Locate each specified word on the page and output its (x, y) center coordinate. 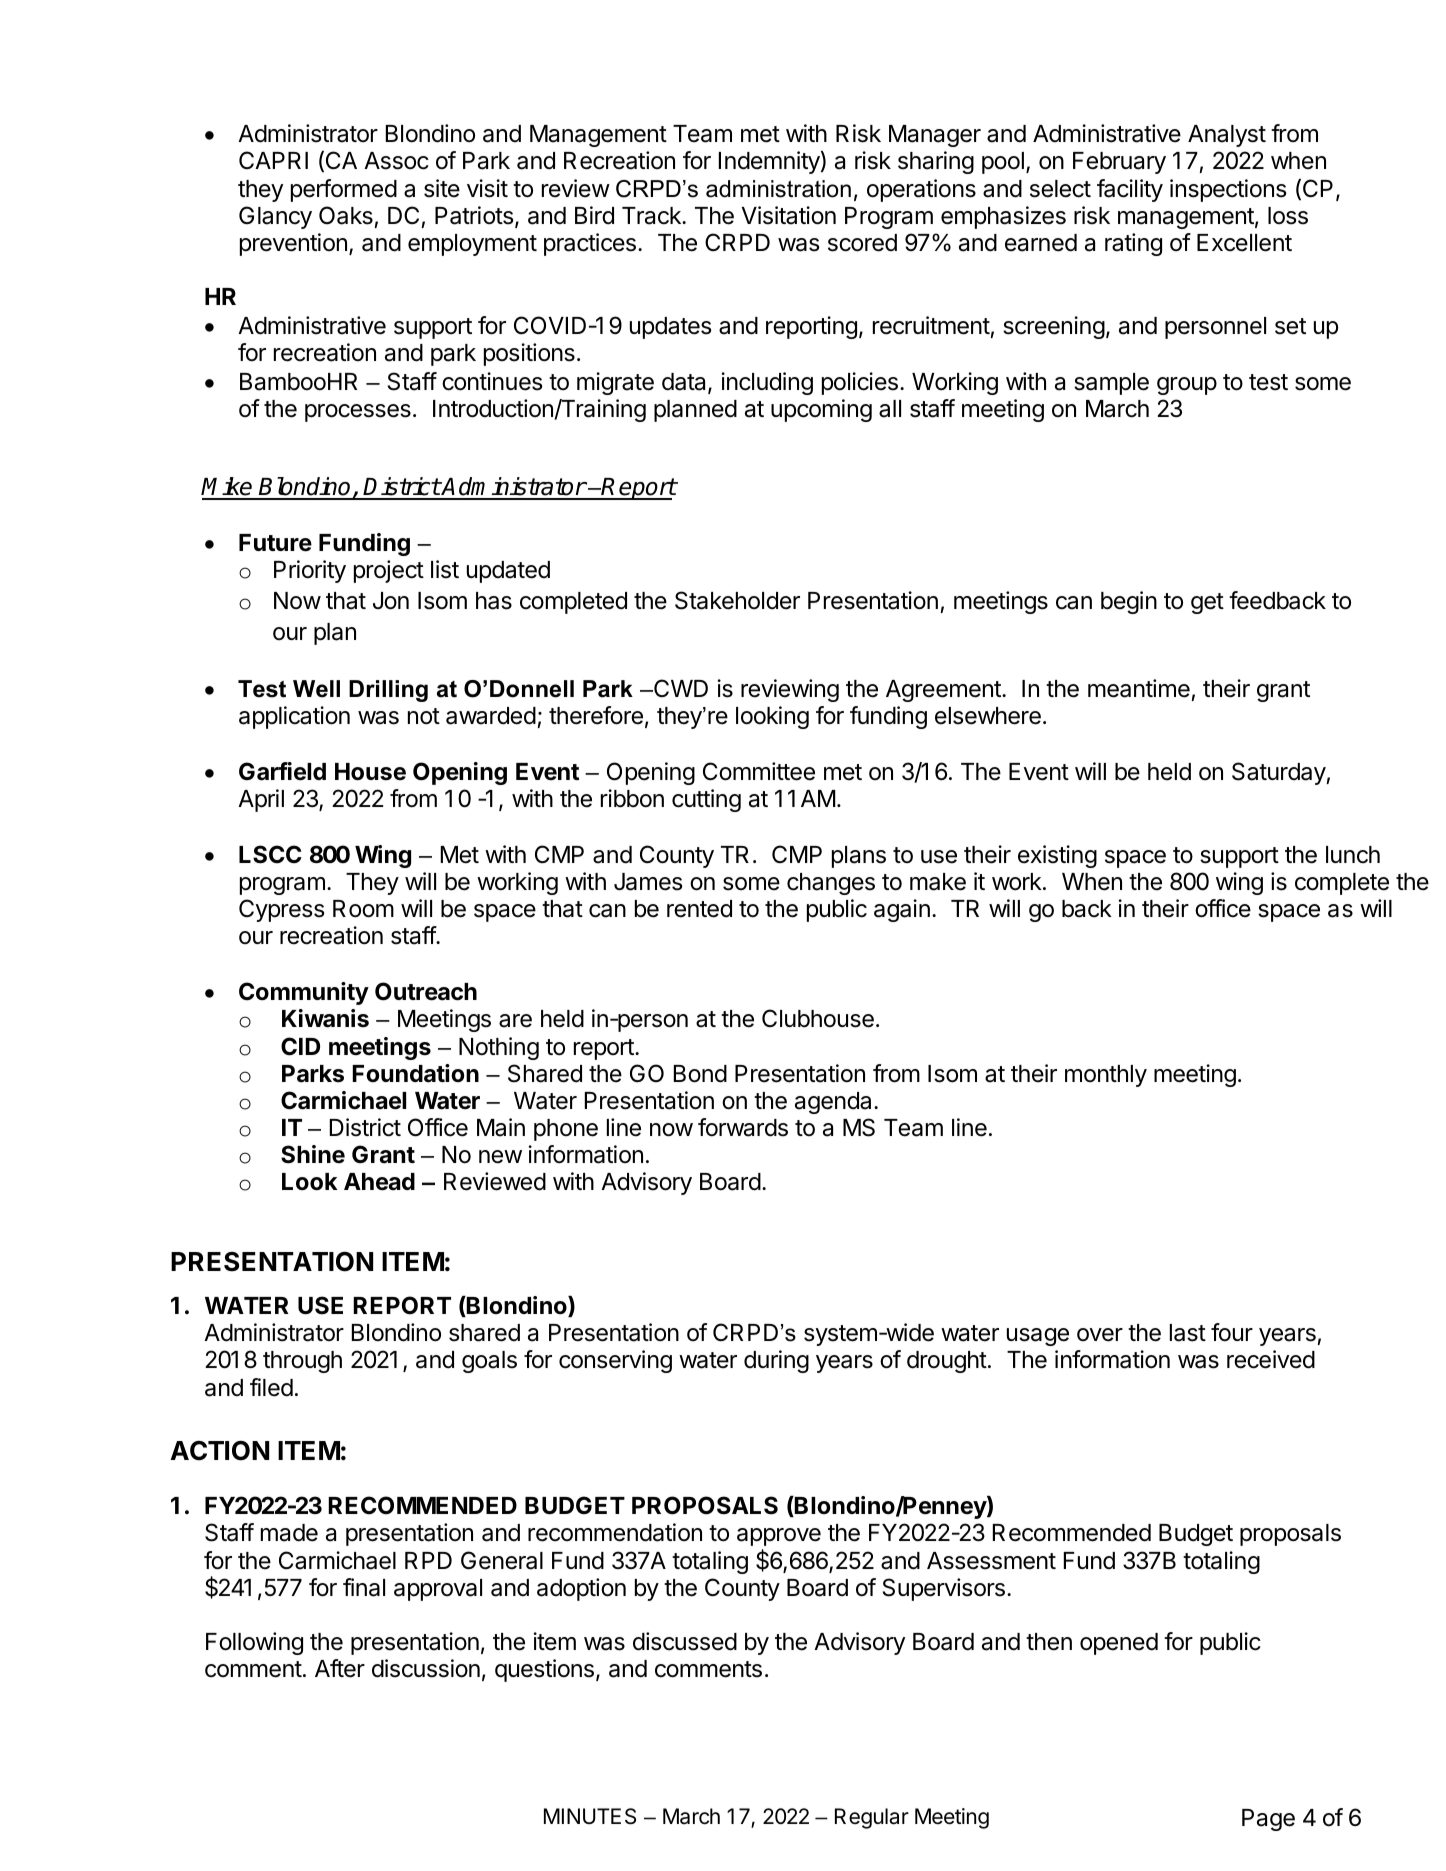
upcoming (821, 410)
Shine (313, 1154)
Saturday (1279, 773)
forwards (743, 1127)
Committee (759, 771)
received (1271, 1359)
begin (1129, 602)
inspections (1228, 190)
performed (344, 190)
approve (779, 1537)
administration (778, 189)
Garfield (282, 771)
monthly (1106, 1076)
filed (271, 1387)
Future (275, 543)
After (340, 1668)
